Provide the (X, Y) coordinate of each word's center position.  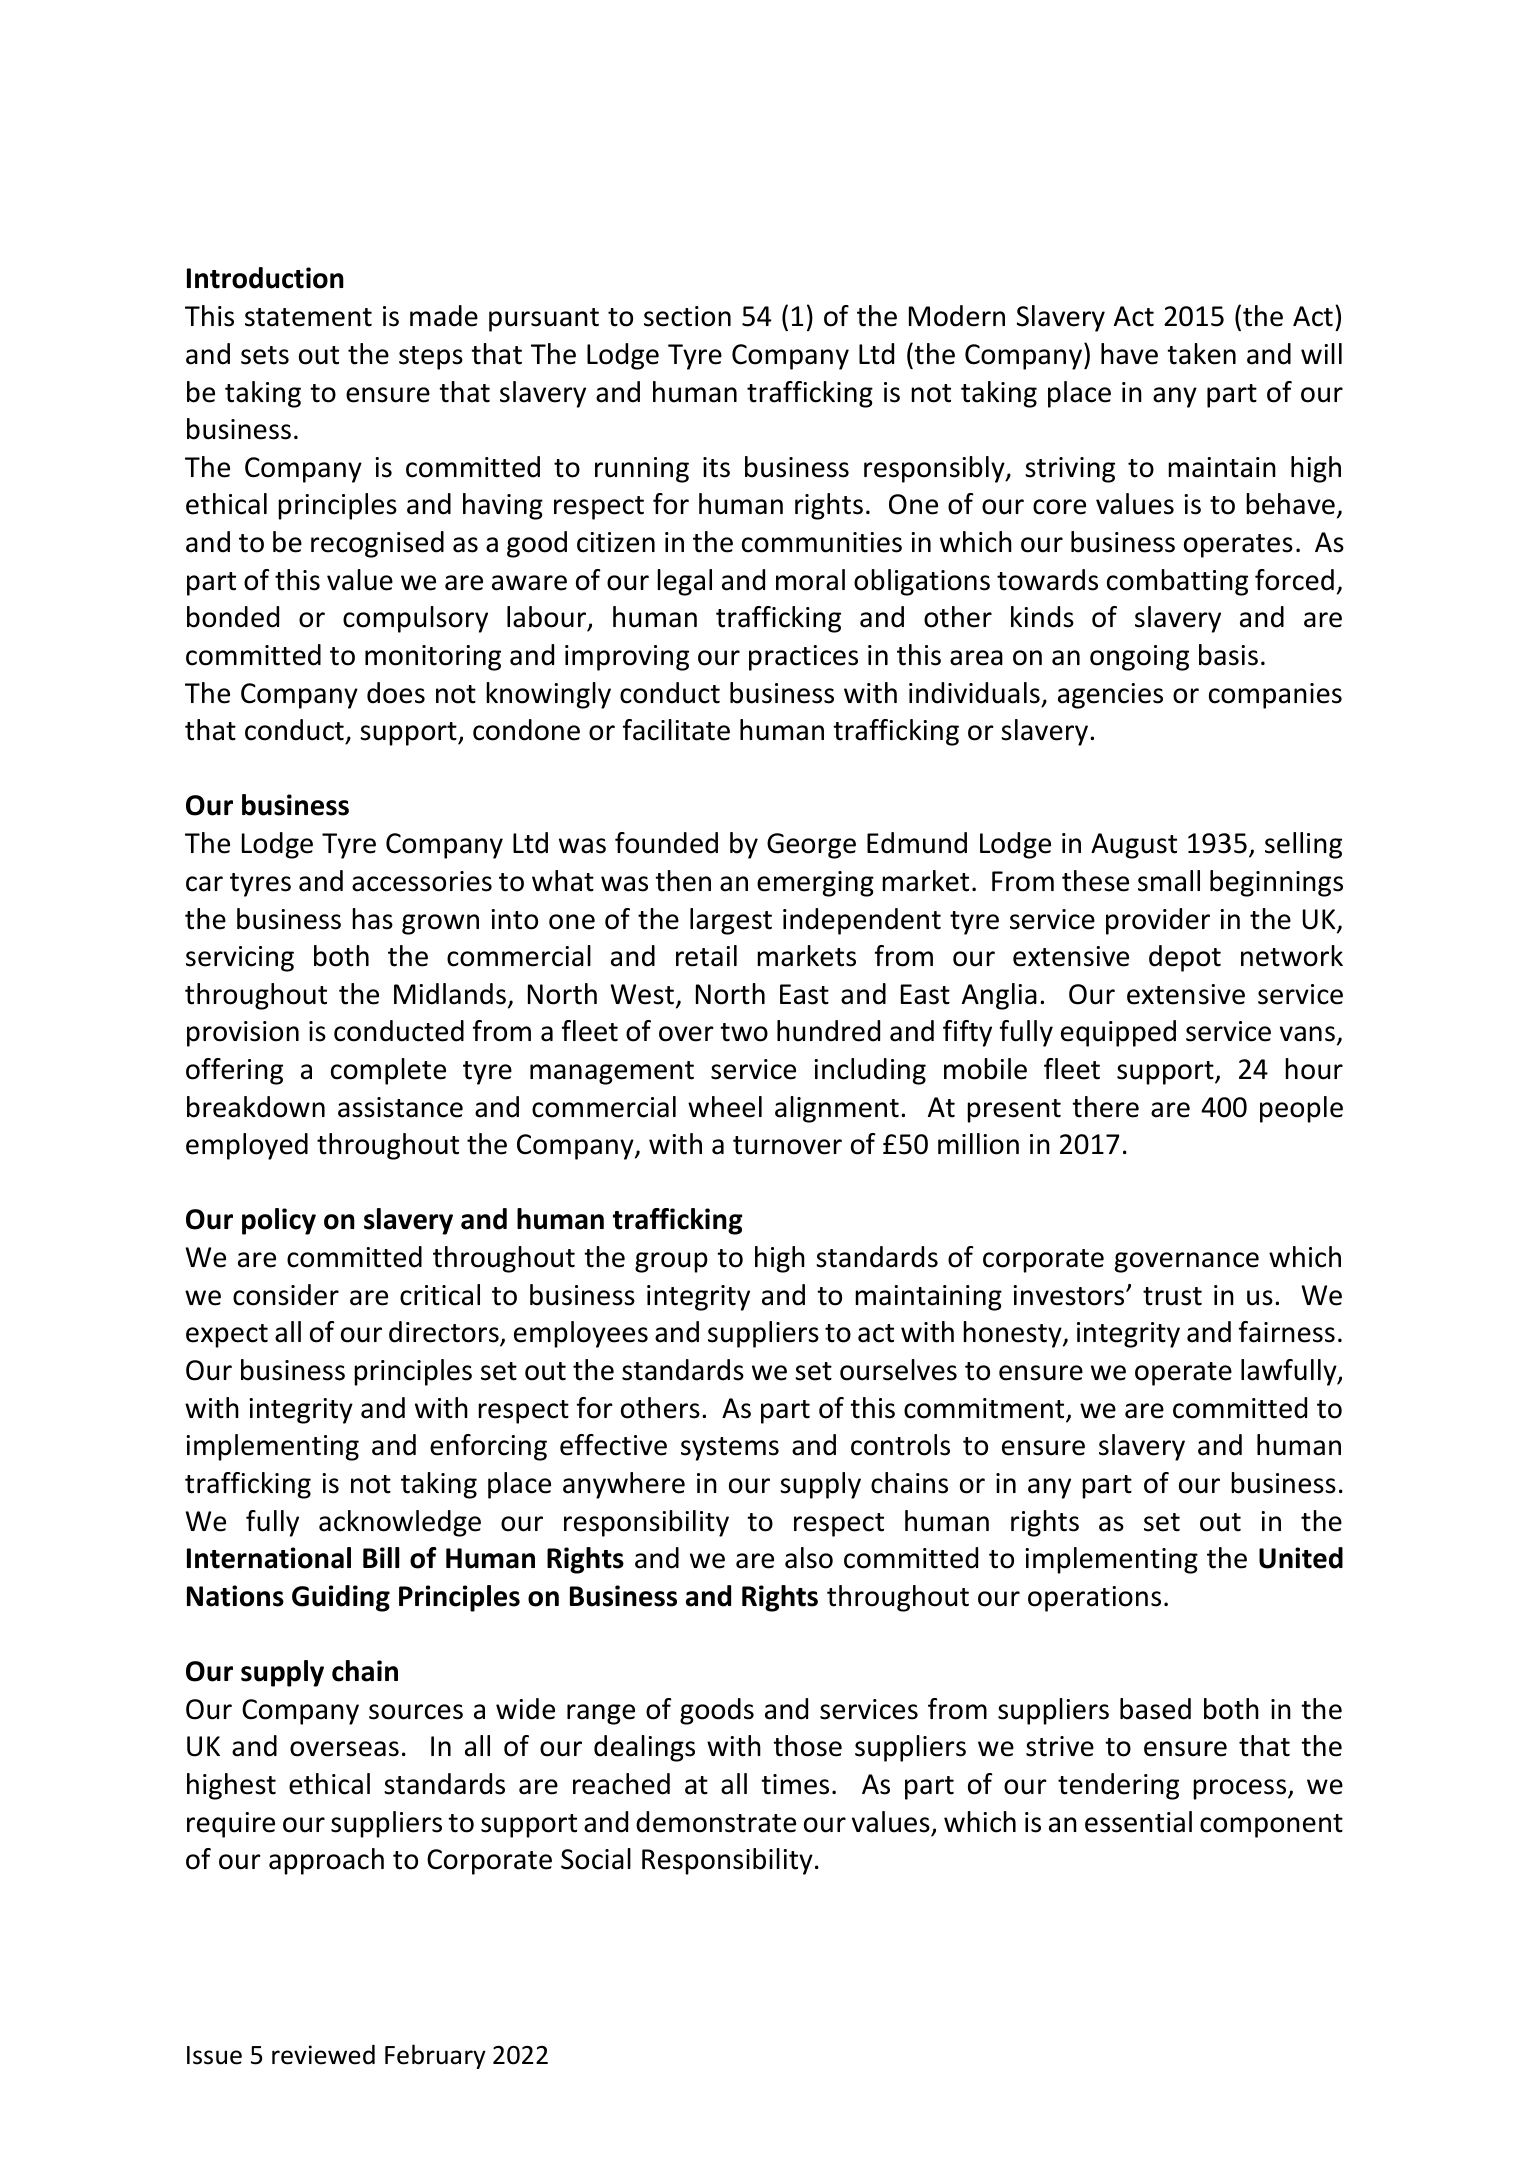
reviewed (323, 2054)
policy (279, 1221)
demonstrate (716, 1822)
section (687, 316)
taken (1201, 354)
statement (308, 317)
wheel (725, 1107)
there (1105, 1107)
